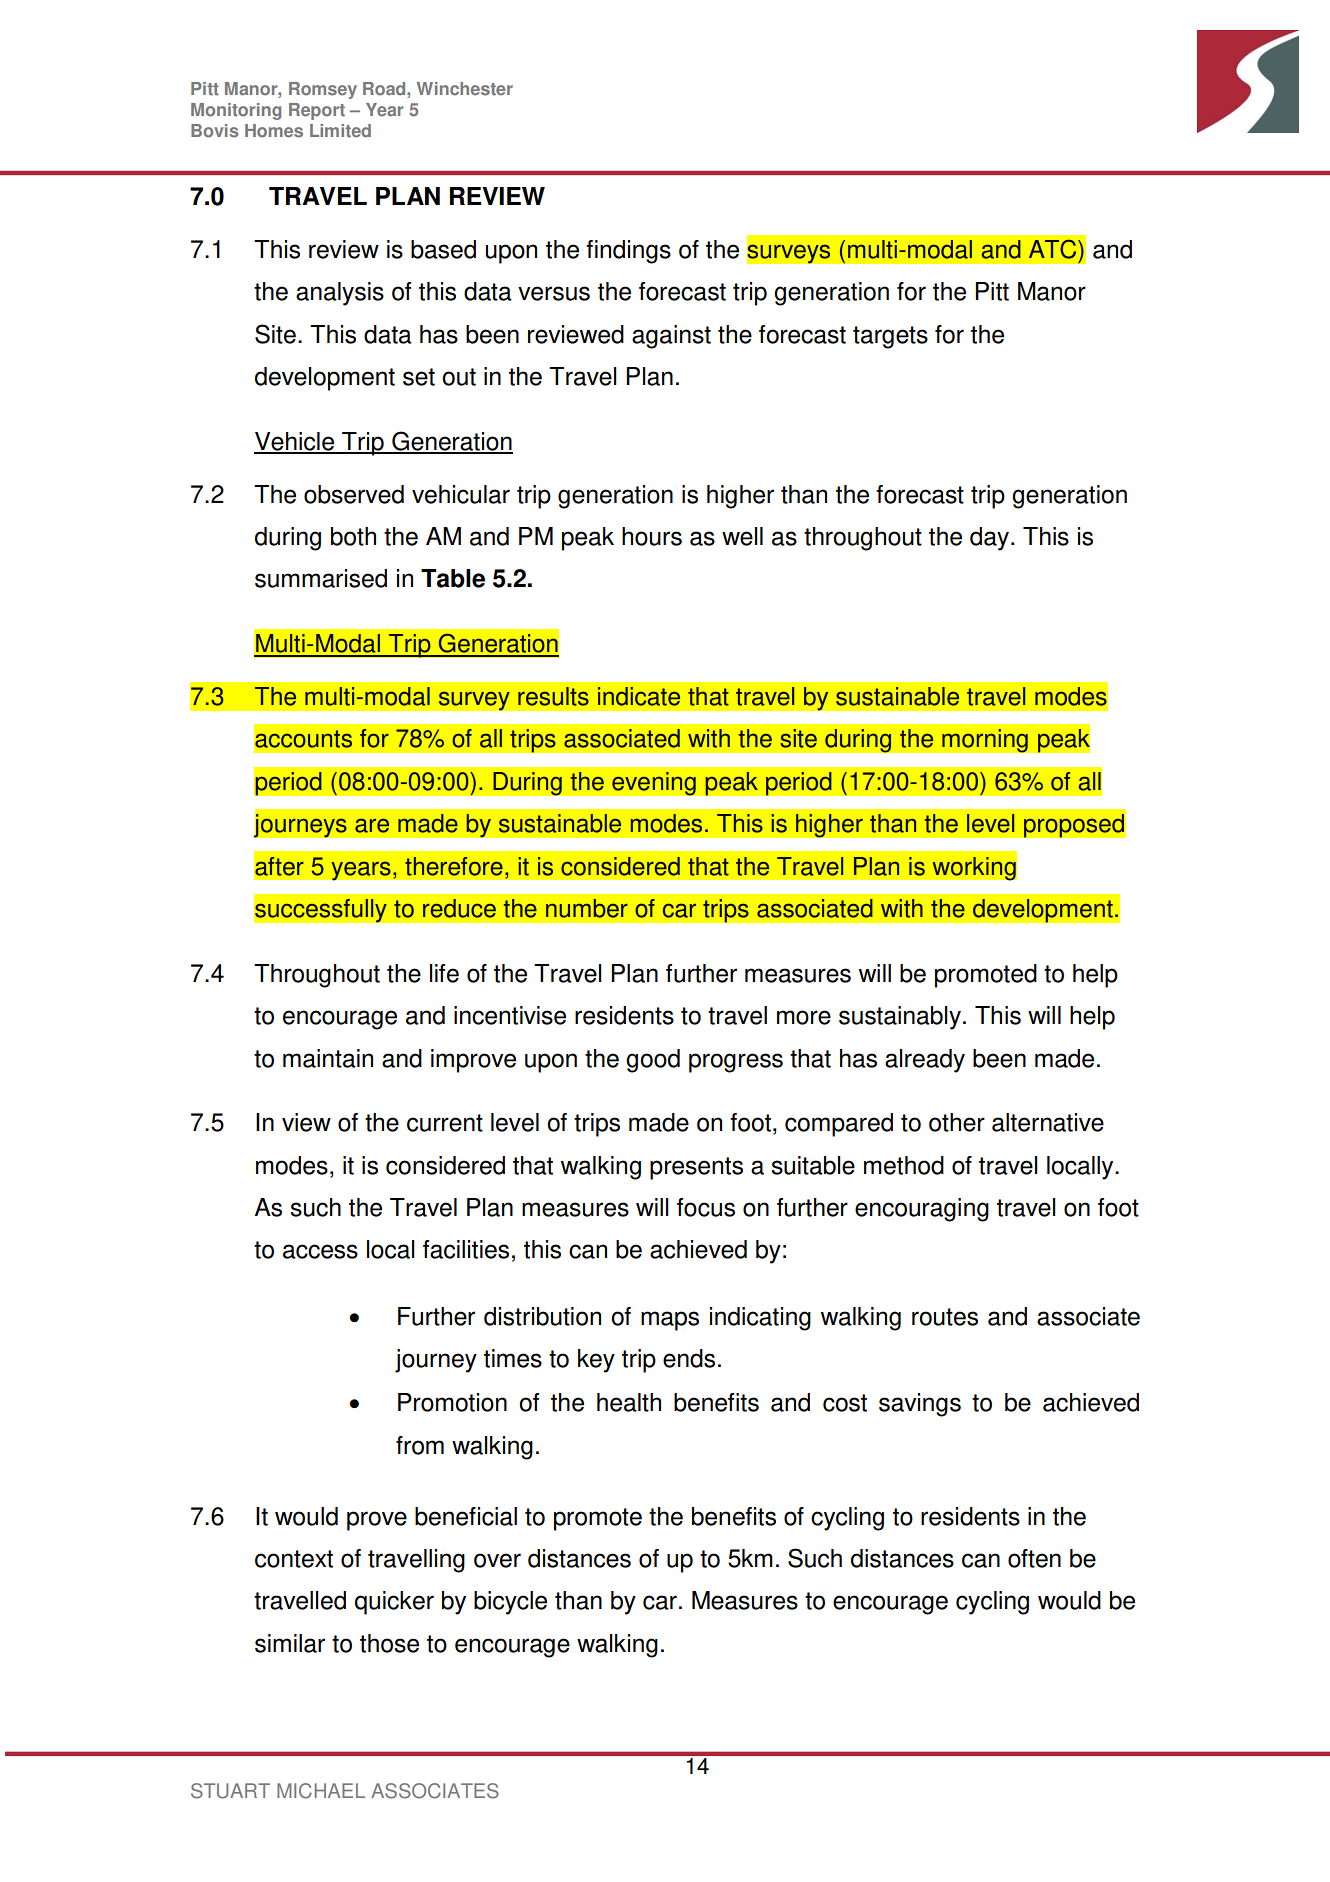 The image size is (1330, 1882). I want to click on from, so click(420, 1445).
